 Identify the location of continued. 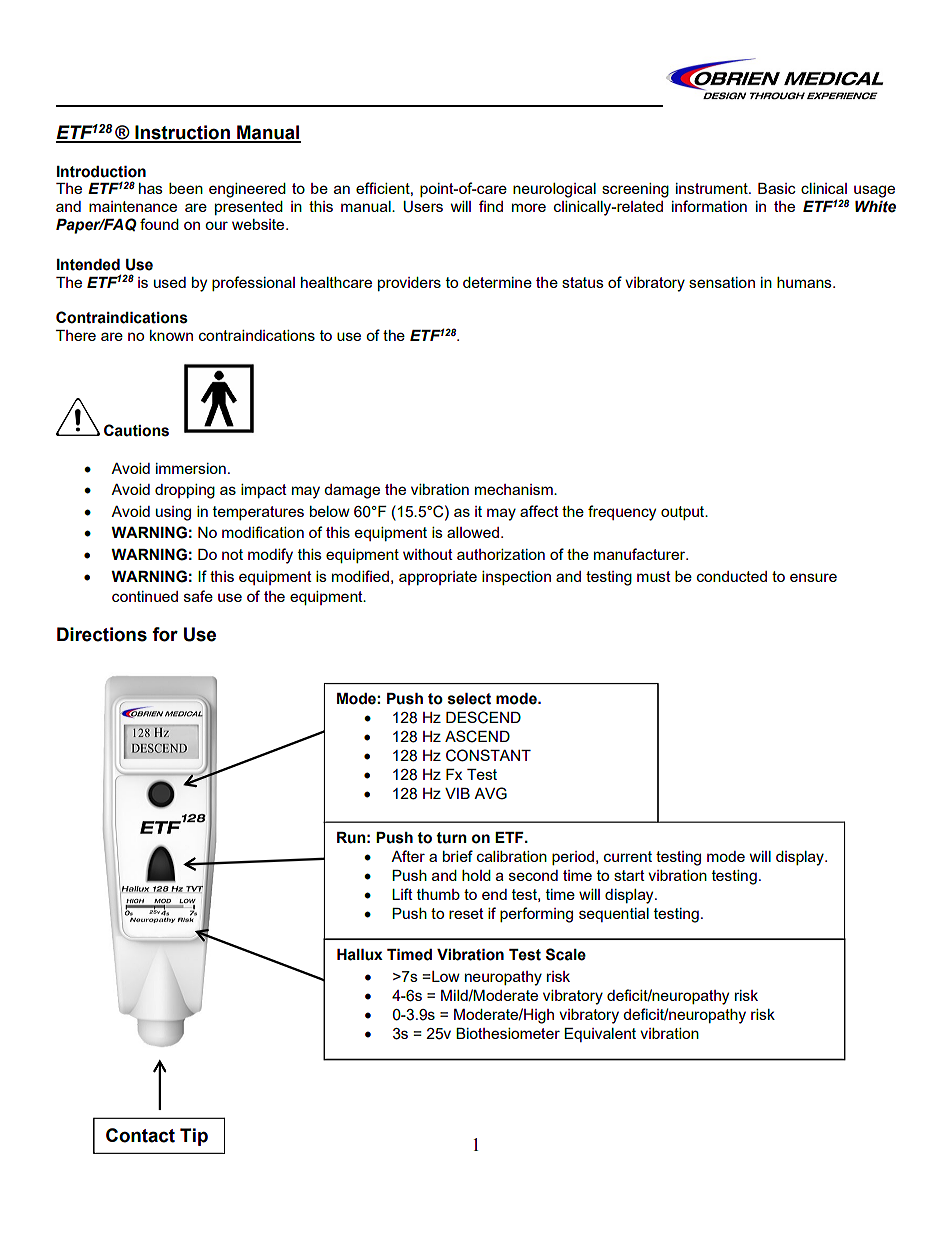
(145, 596).
